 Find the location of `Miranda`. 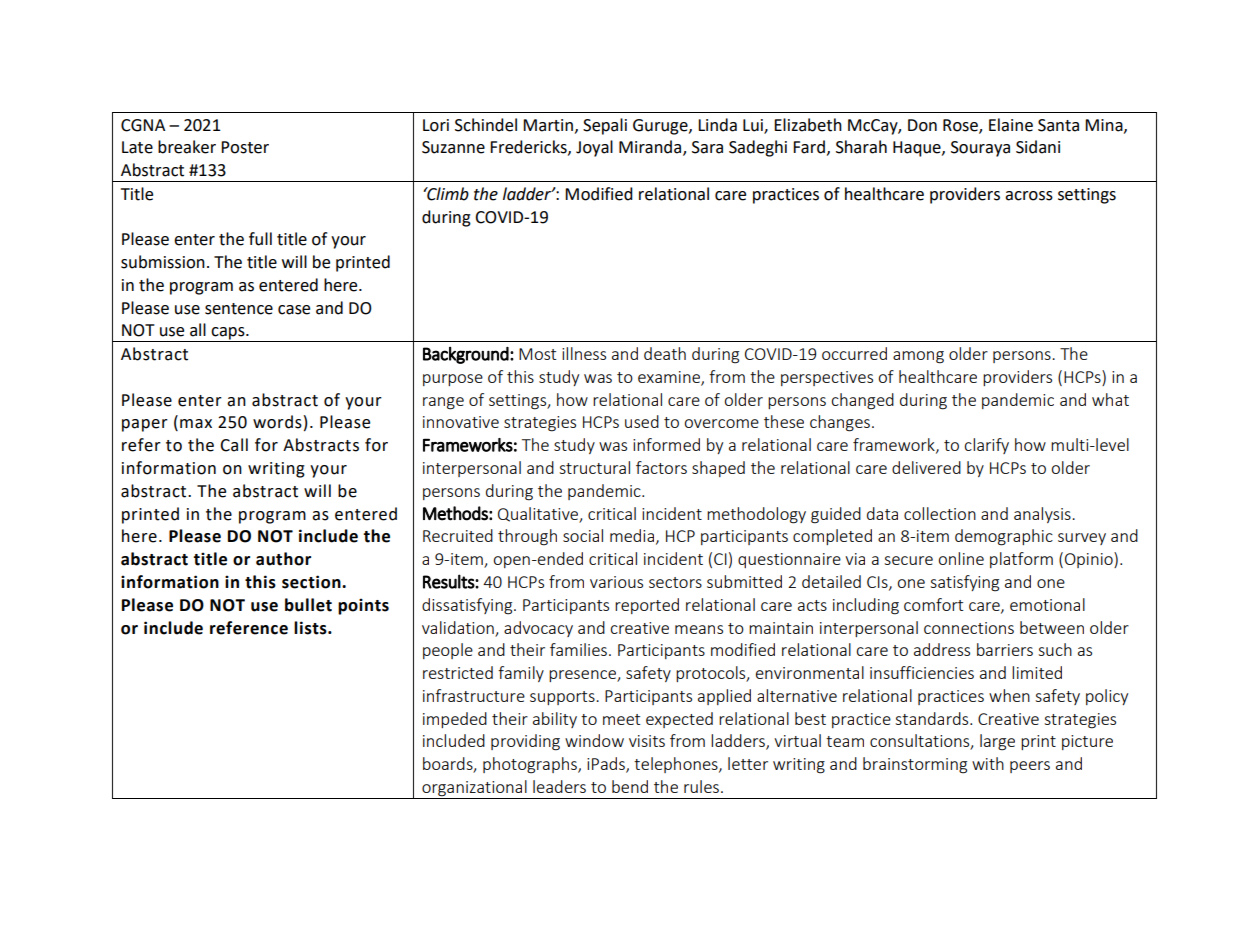

Miranda is located at coordinates (651, 148).
